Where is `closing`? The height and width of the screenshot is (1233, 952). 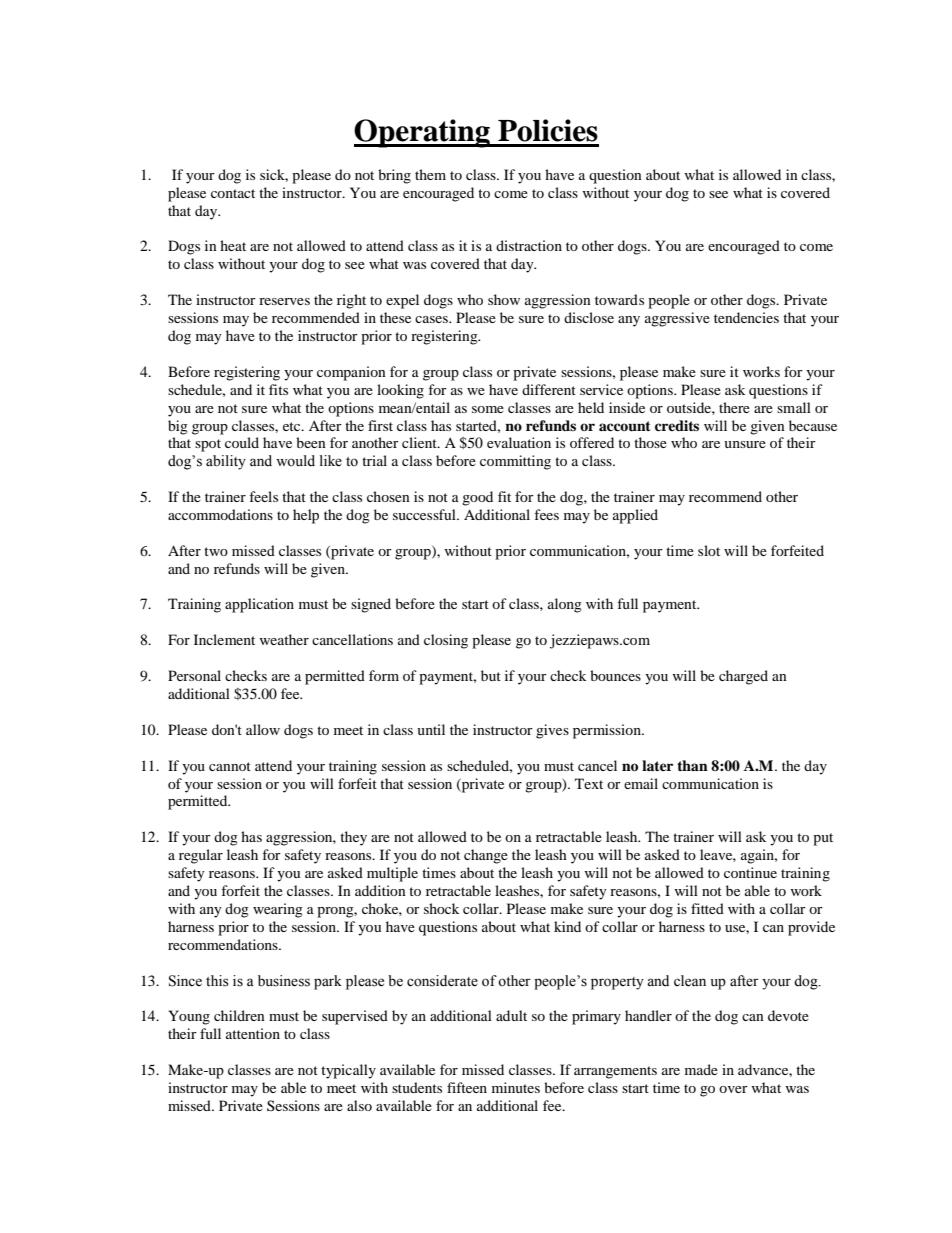
closing is located at coordinates (446, 641).
